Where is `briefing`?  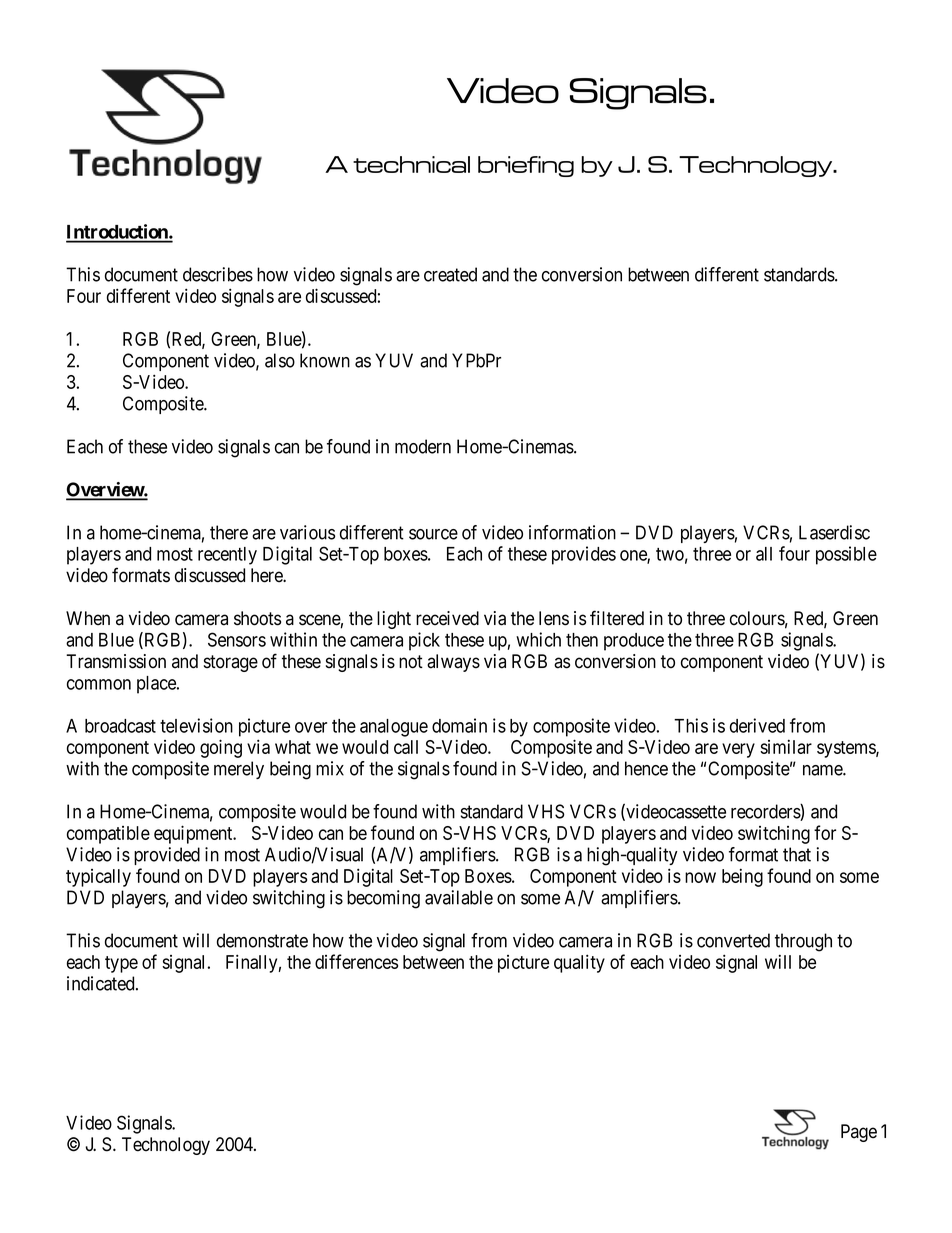 briefing is located at coordinates (526, 166).
